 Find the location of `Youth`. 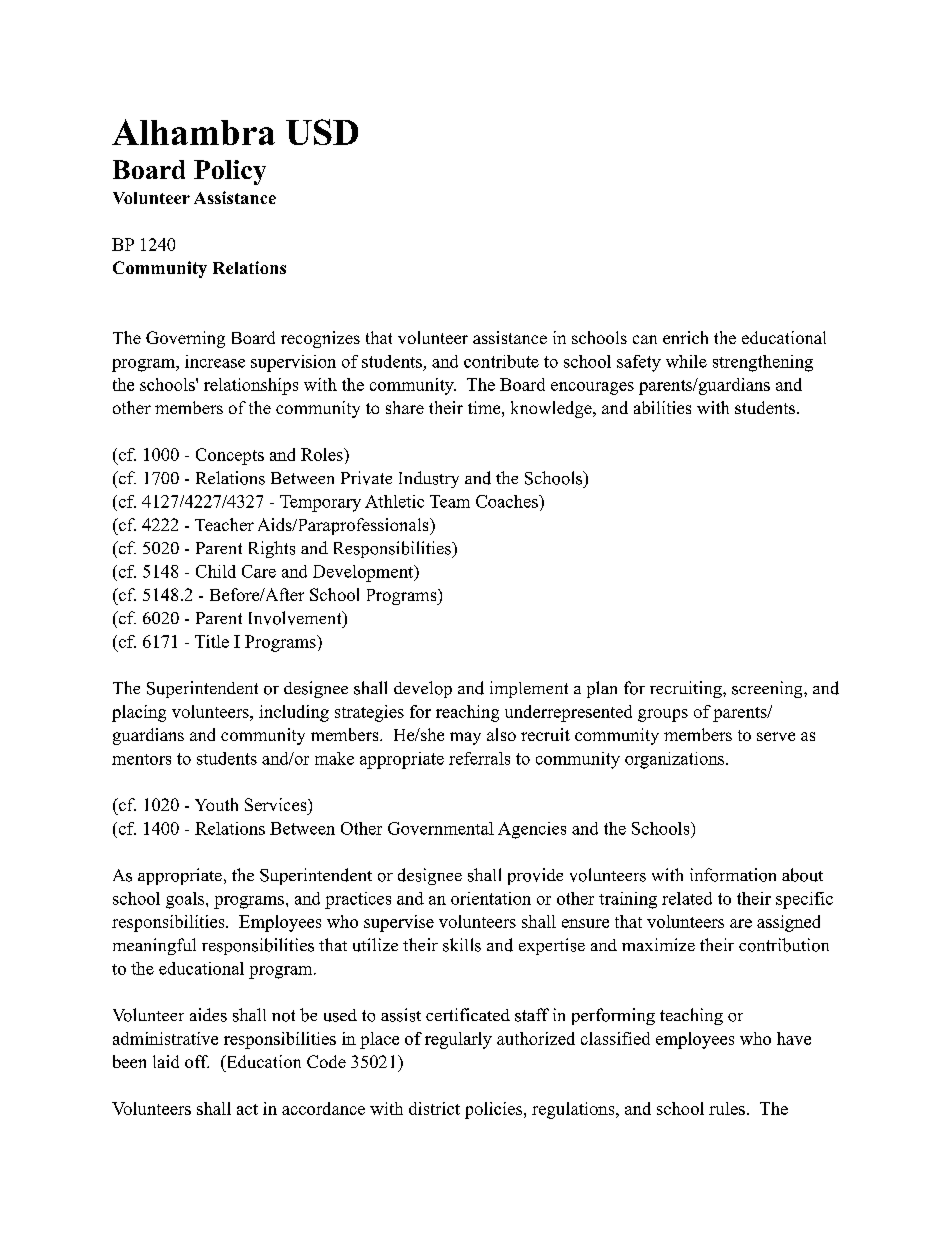

Youth is located at coordinates (216, 804).
